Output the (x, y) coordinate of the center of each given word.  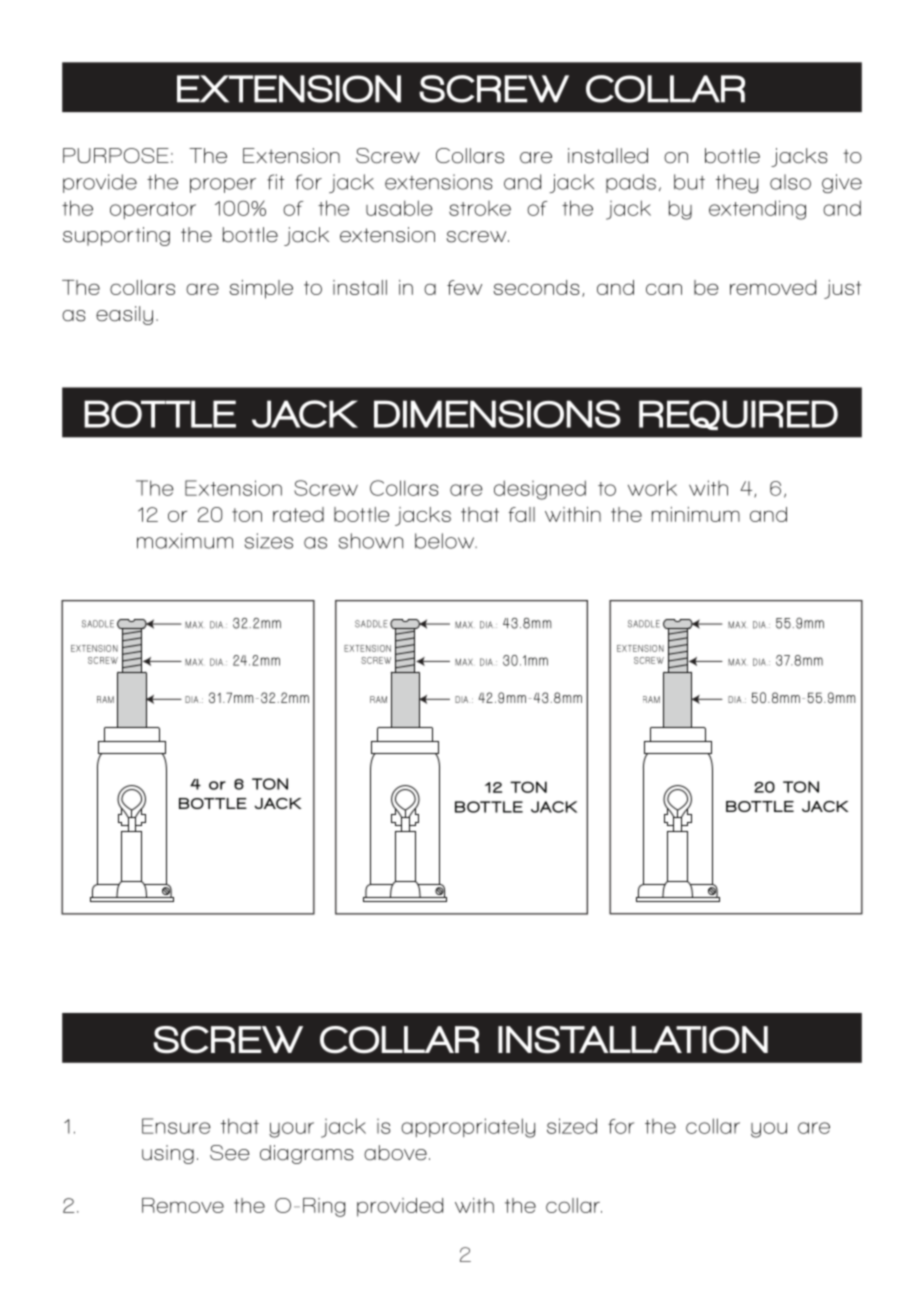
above (395, 1153)
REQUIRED (738, 415)
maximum (185, 541)
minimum (696, 514)
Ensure (176, 1126)
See (229, 1153)
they (737, 183)
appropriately (468, 1128)
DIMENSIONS (497, 414)
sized (572, 1126)
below (445, 541)
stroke (480, 208)
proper (223, 185)
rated (298, 514)
